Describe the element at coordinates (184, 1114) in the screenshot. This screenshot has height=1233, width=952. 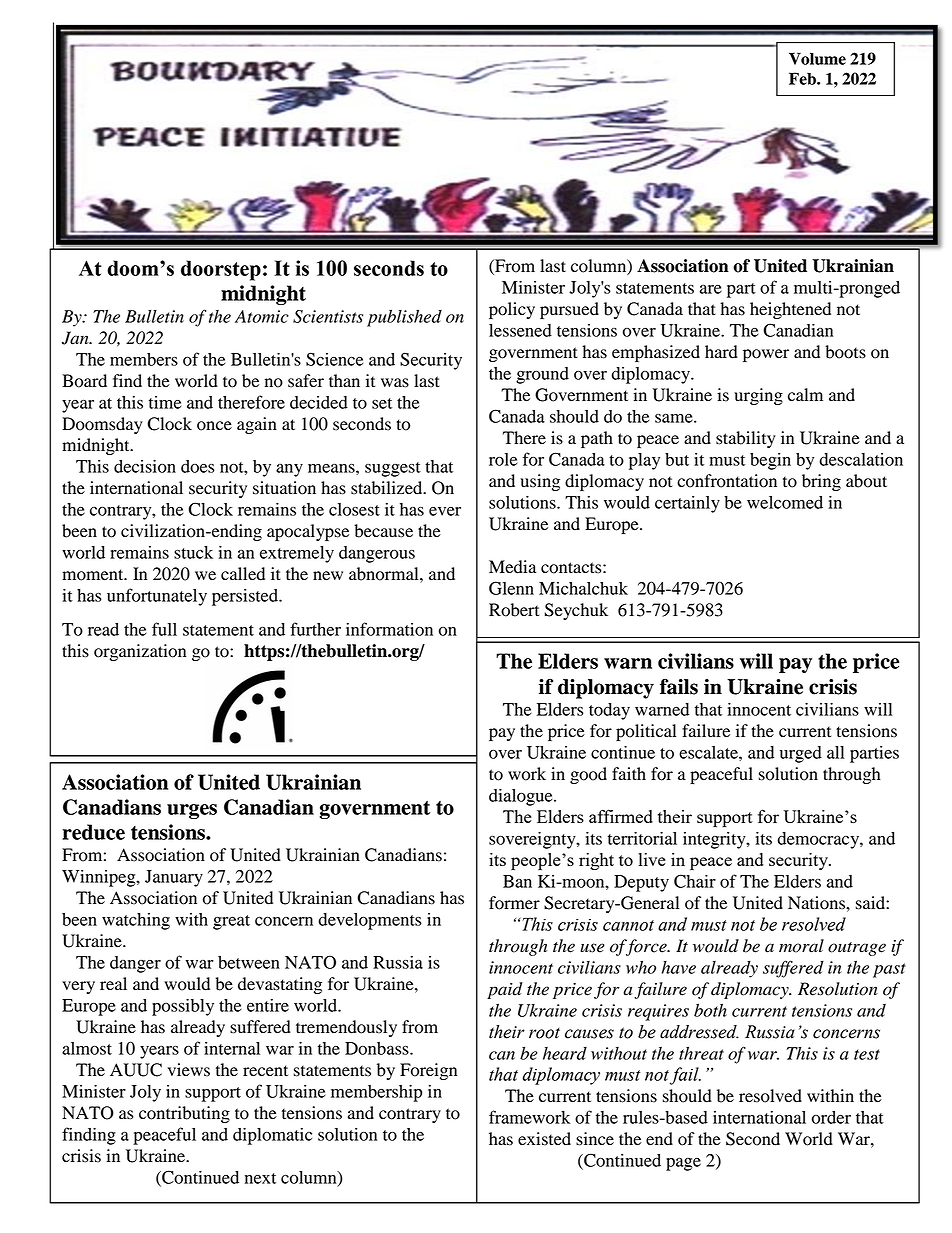
I see `contributing` at that location.
